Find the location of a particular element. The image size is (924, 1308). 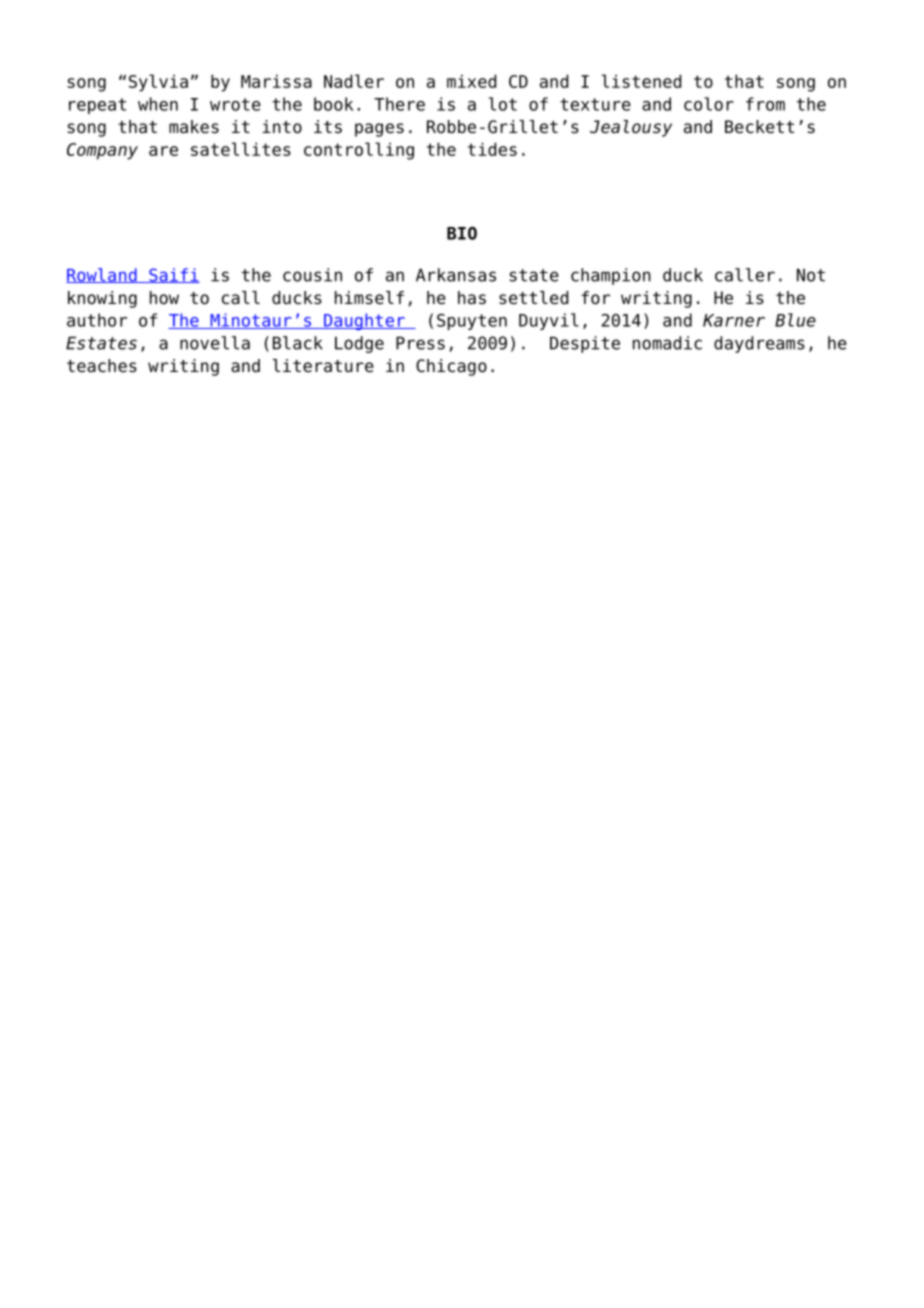

Arkansas is located at coordinates (456, 275).
